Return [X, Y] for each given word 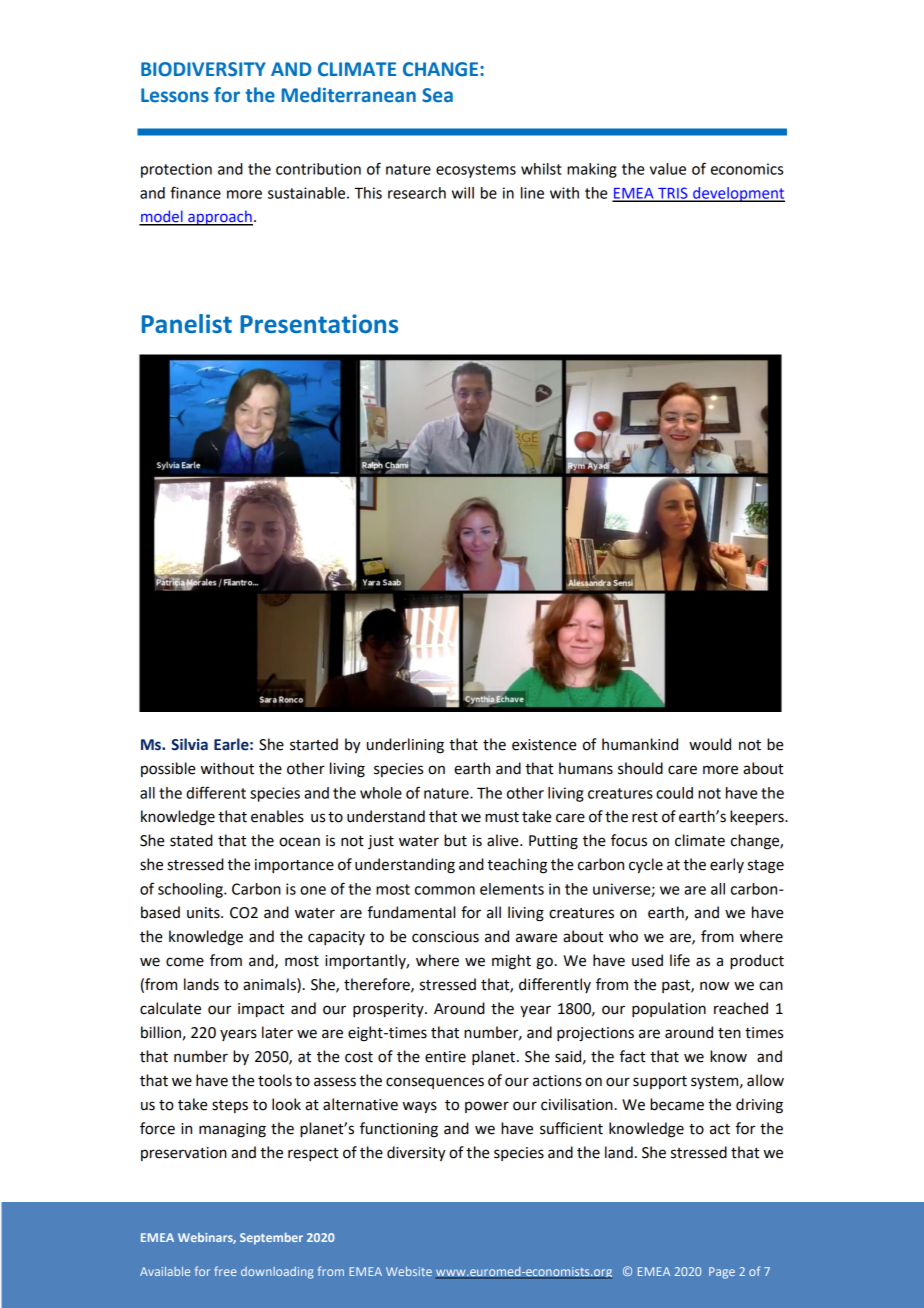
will [463, 193]
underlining [405, 746]
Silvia [189, 744]
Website [409, 1271]
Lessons [175, 95]
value [668, 169]
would [710, 744]
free [225, 1271]
